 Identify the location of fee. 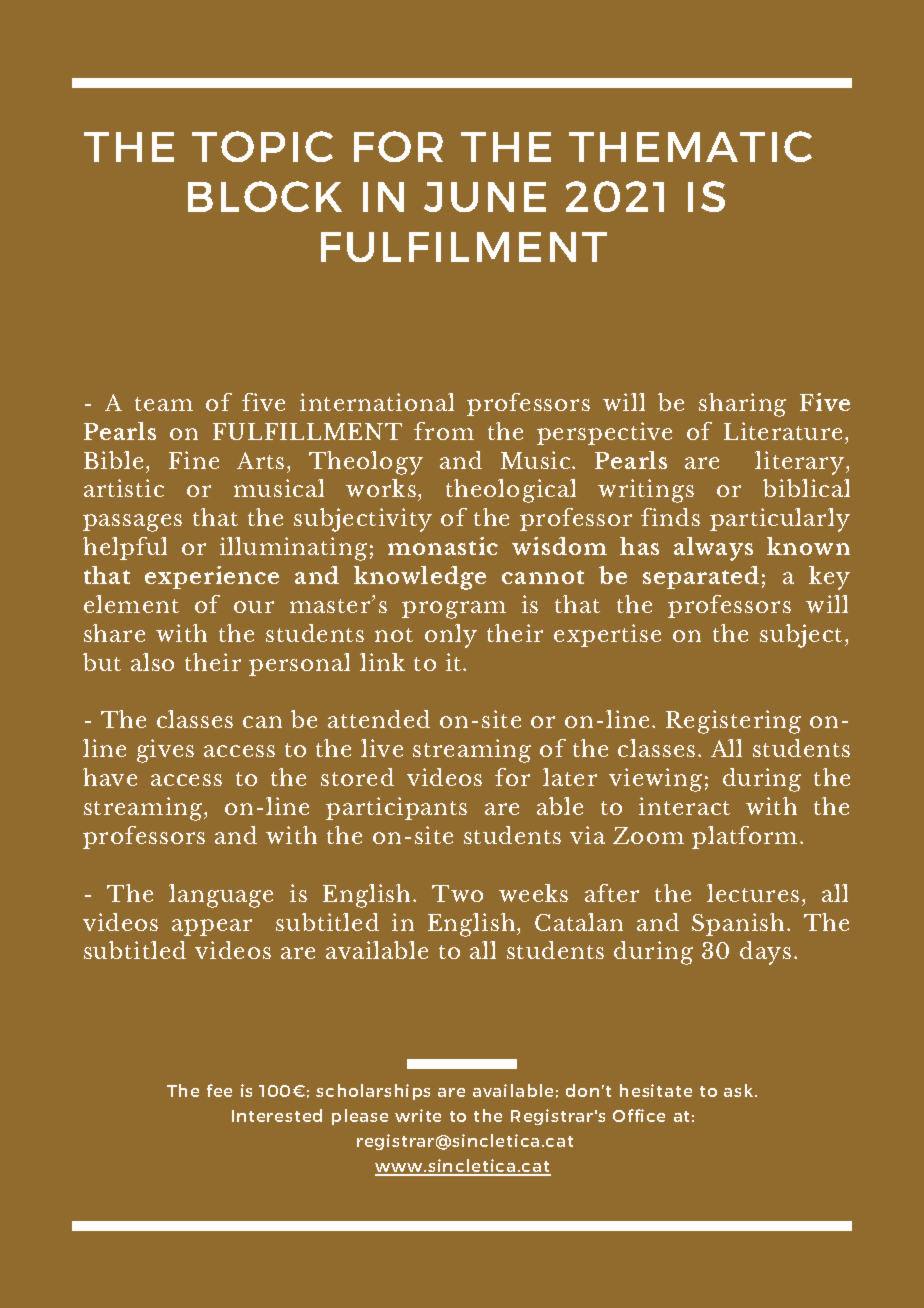
(219, 1090).
